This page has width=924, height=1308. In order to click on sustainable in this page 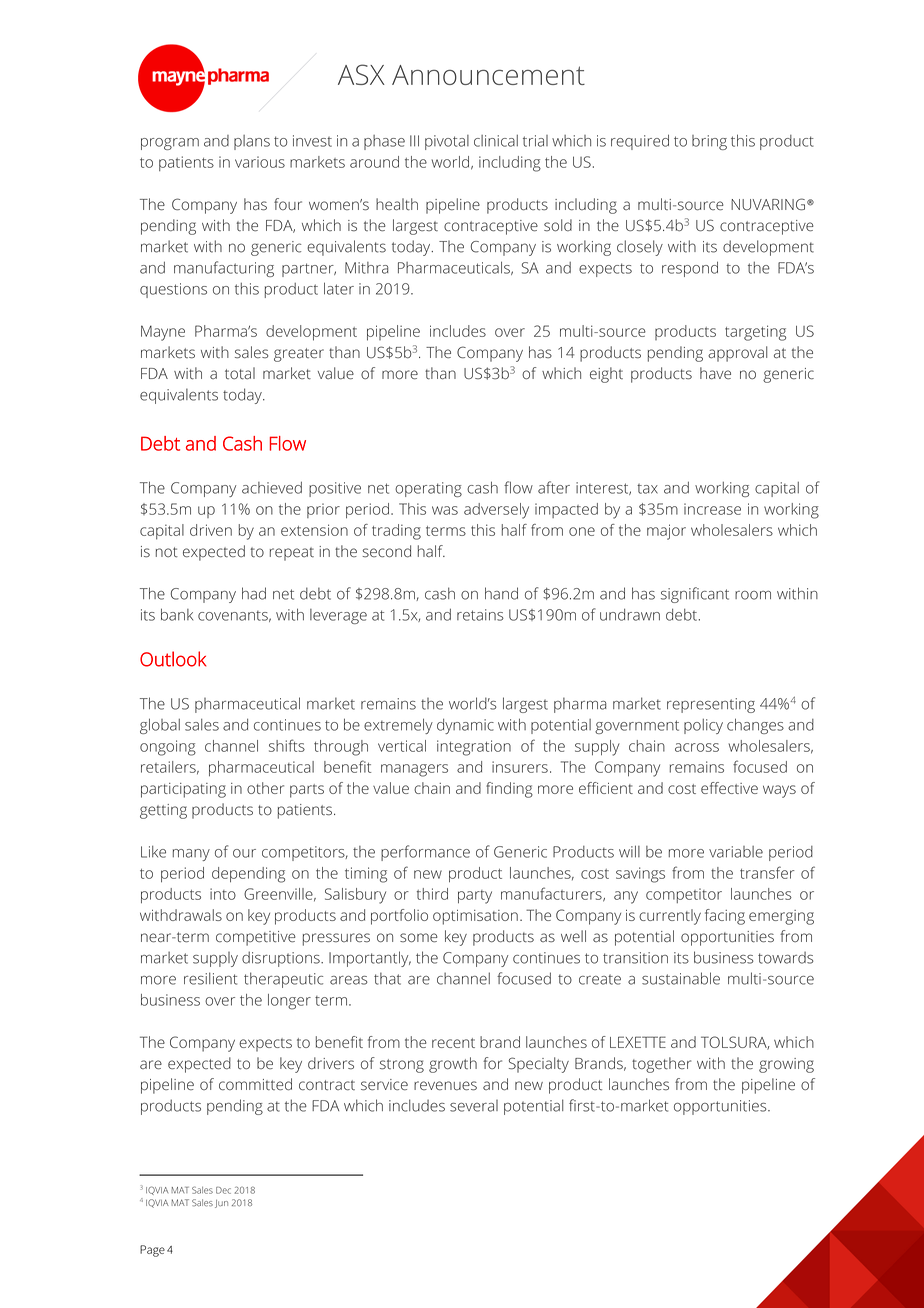, I will do `click(681, 978)`.
